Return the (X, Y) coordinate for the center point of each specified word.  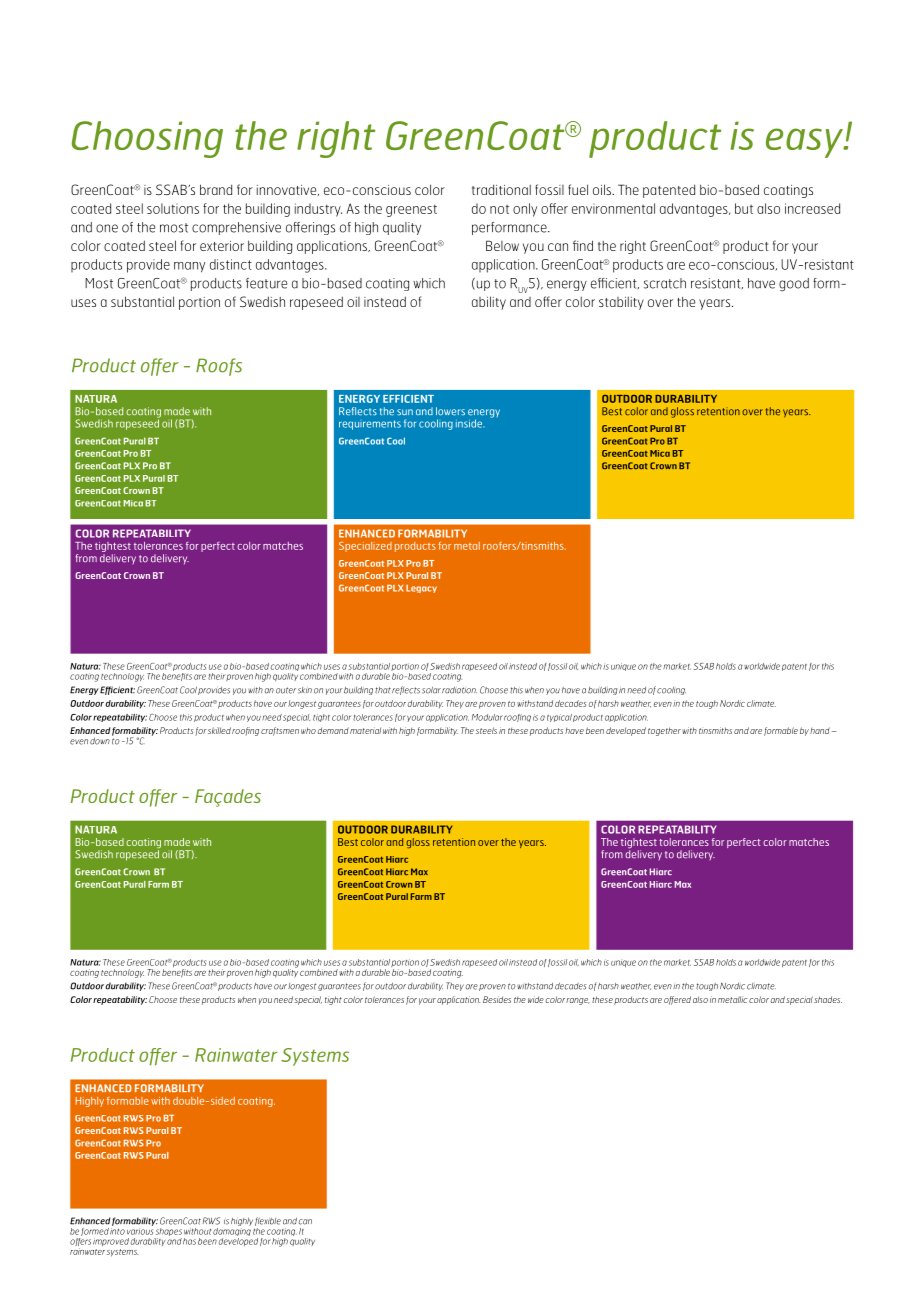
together (664, 731)
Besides (497, 999)
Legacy (421, 589)
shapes (168, 1233)
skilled (219, 730)
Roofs (219, 367)
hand (820, 730)
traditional (501, 189)
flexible (268, 1223)
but (744, 208)
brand (216, 189)
